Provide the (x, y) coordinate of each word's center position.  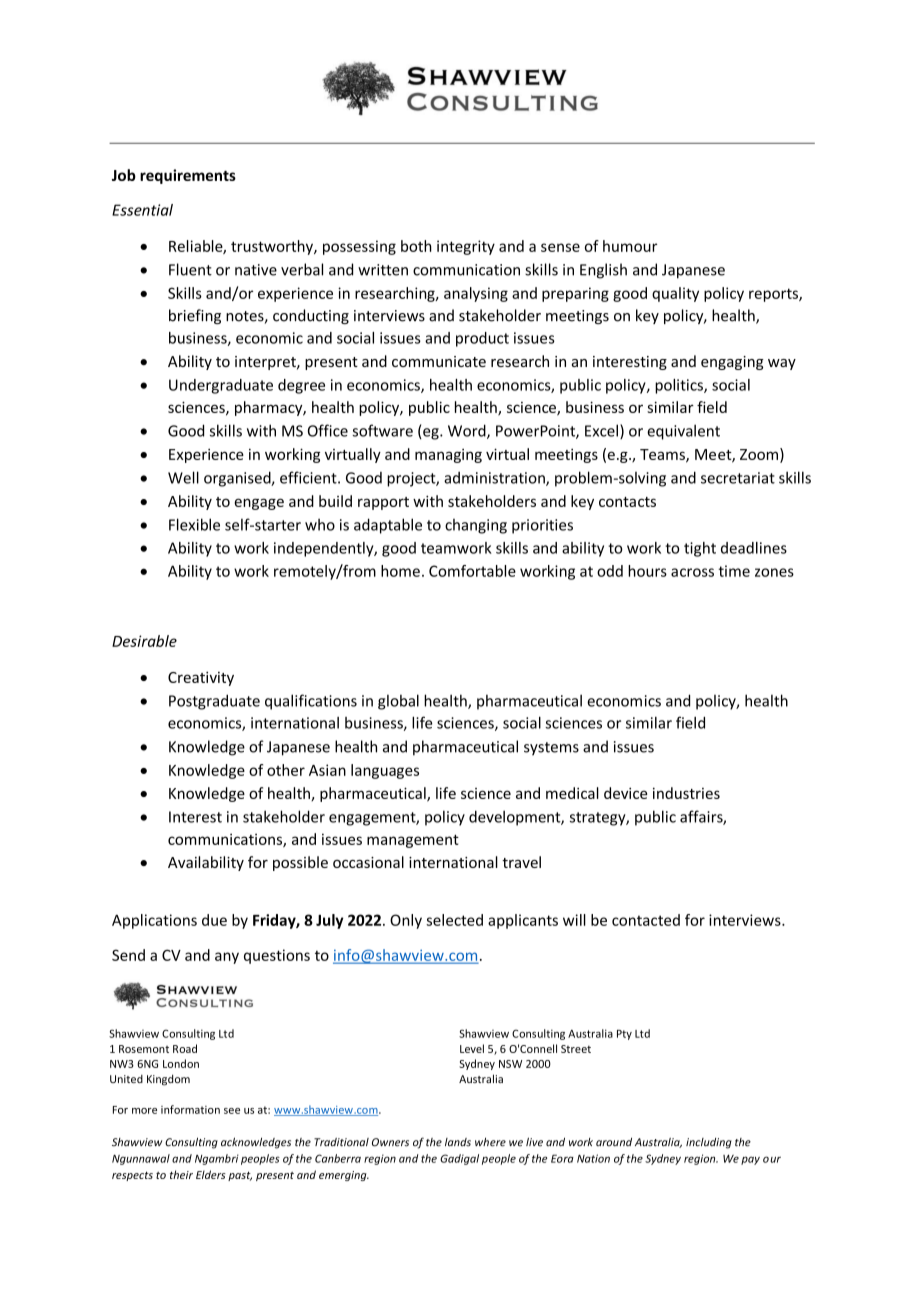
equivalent (683, 432)
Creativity (201, 678)
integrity (466, 247)
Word (468, 431)
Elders (211, 1174)
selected (454, 920)
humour (630, 246)
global (398, 702)
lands (458, 1142)
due (214, 920)
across (692, 572)
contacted (646, 920)
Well (183, 477)
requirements (188, 176)
